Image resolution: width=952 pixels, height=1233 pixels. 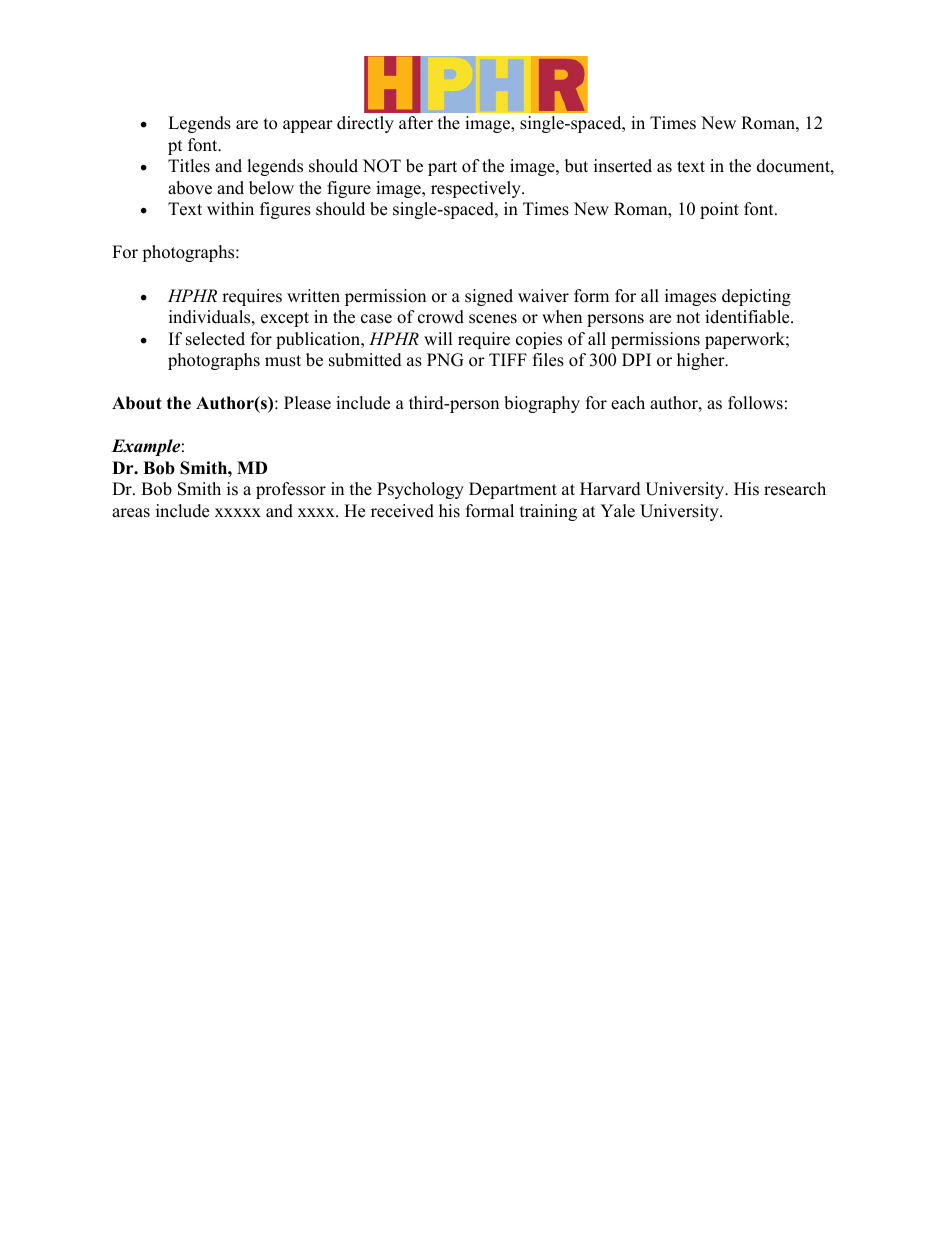 I want to click on PNG, so click(x=445, y=360).
